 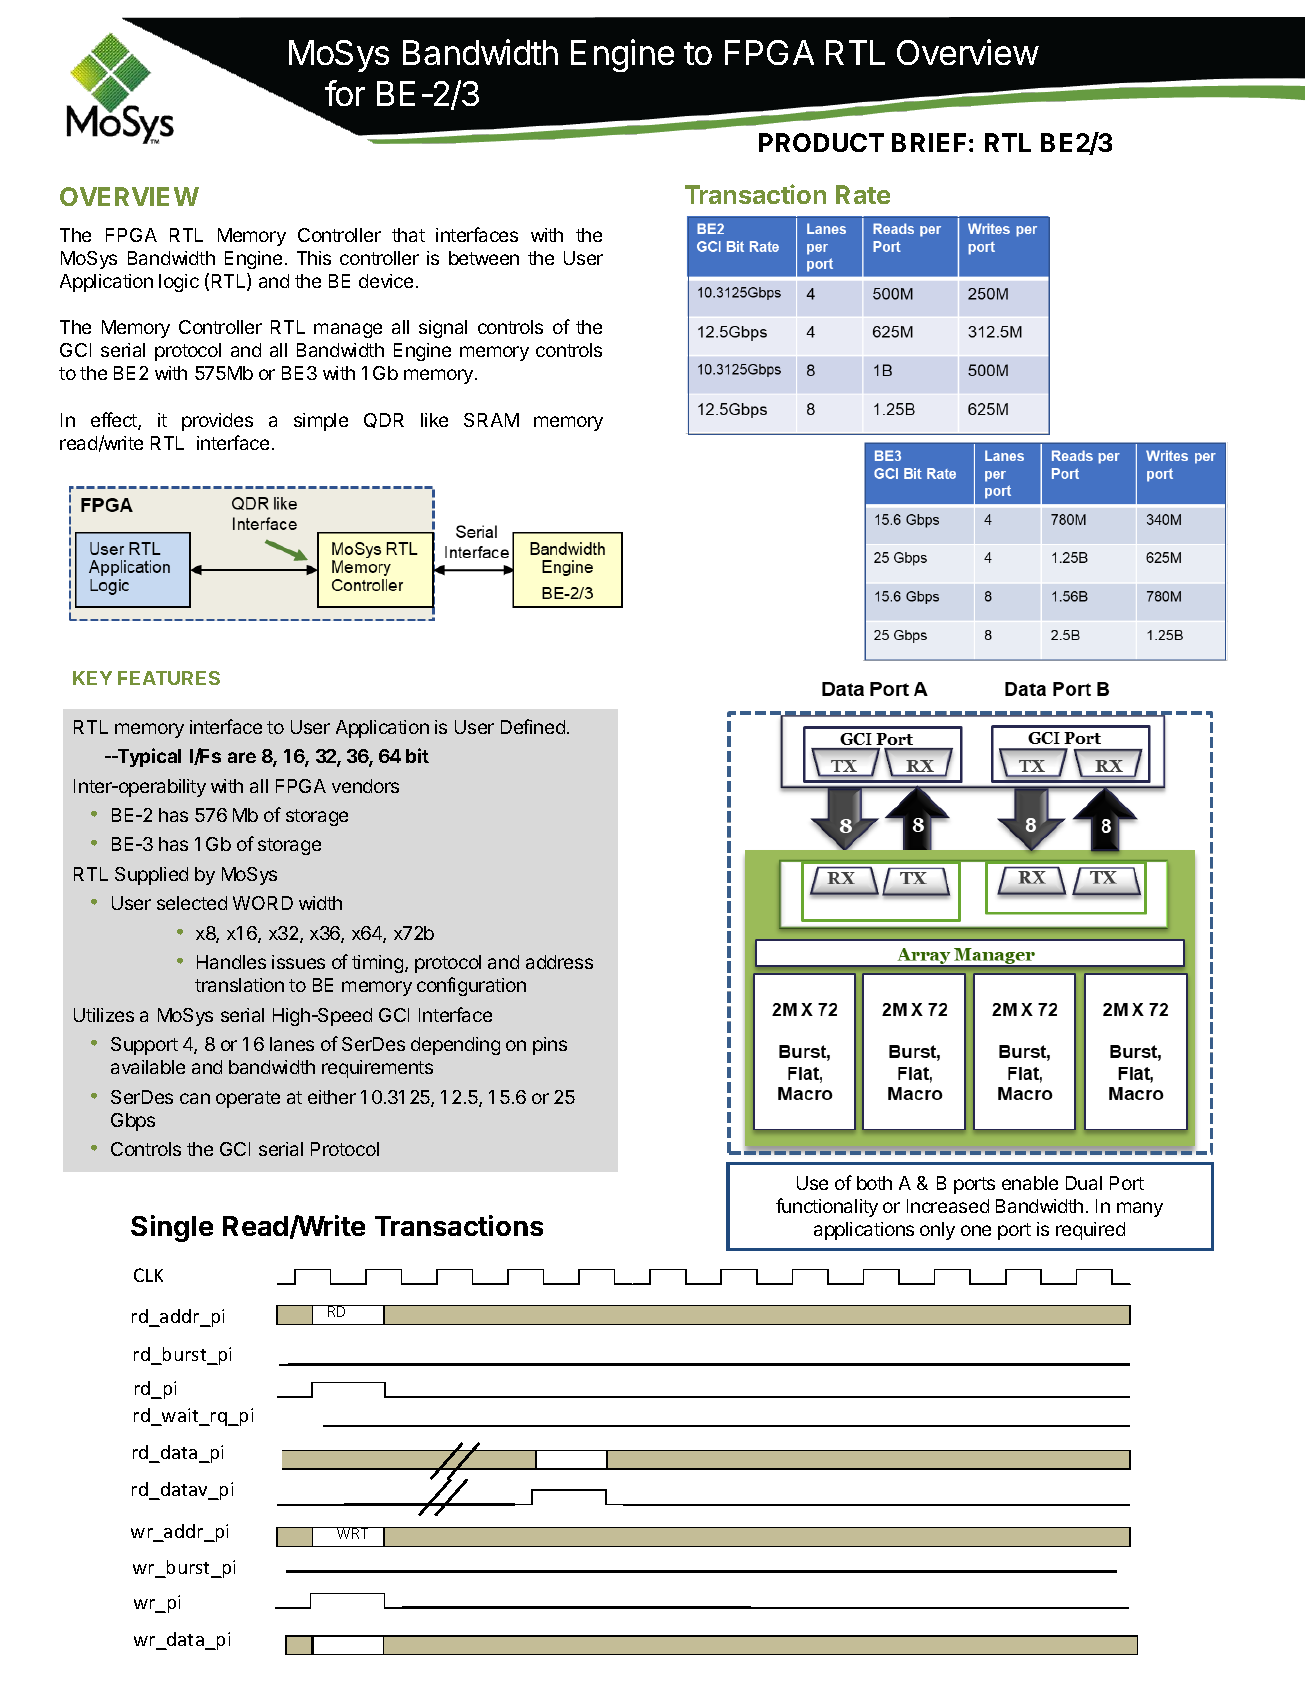 What do you see at coordinates (827, 1207) in the page?
I see `functionality` at bounding box center [827, 1207].
